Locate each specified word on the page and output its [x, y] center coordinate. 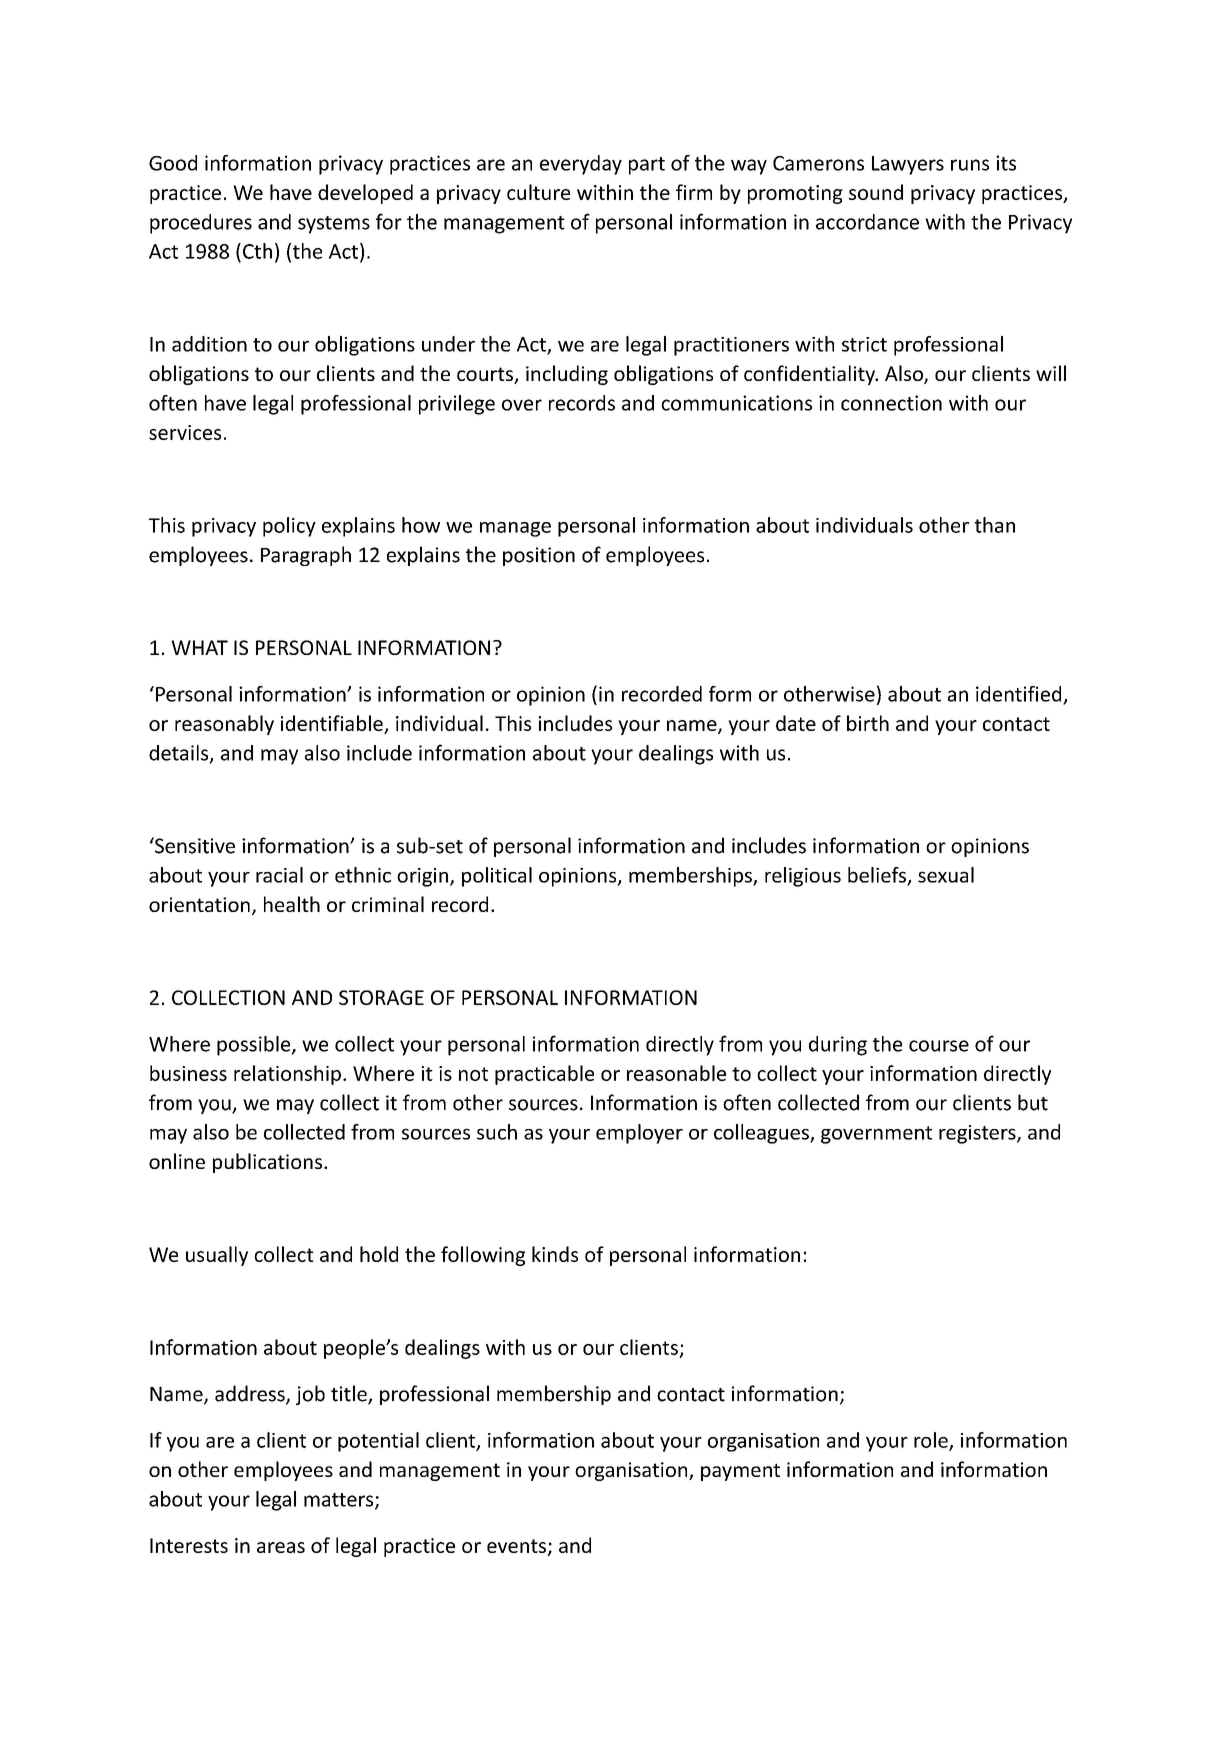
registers [978, 1134]
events [517, 1547]
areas [281, 1547]
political [497, 877]
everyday [581, 165]
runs [970, 165]
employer [639, 1134]
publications [269, 1163]
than [994, 525]
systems [334, 225]
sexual [946, 875]
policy [289, 527]
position [539, 556]
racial [279, 875]
